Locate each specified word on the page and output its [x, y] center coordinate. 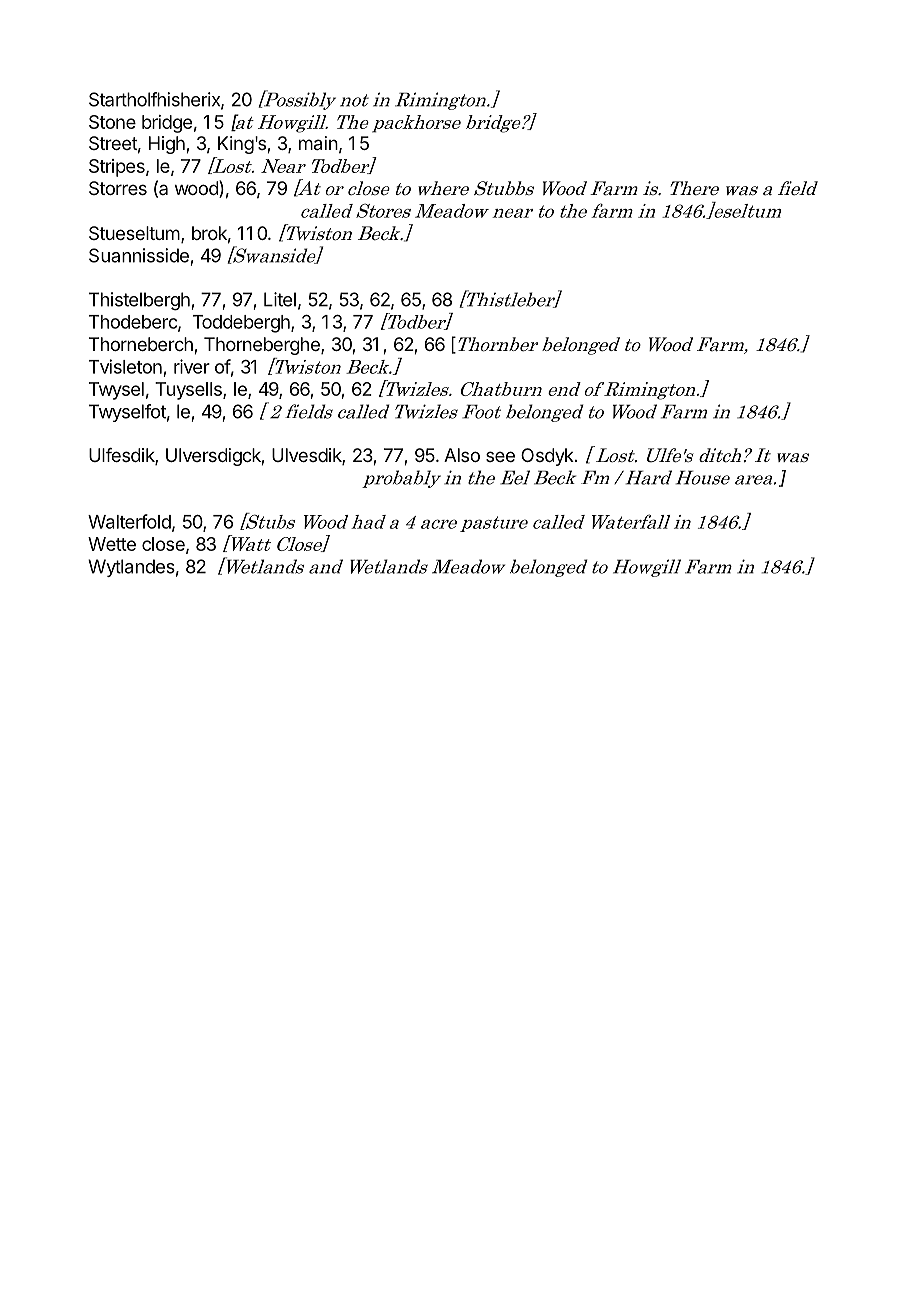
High [168, 145]
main [318, 143]
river [192, 366]
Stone [112, 122]
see [500, 456]
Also [462, 455]
